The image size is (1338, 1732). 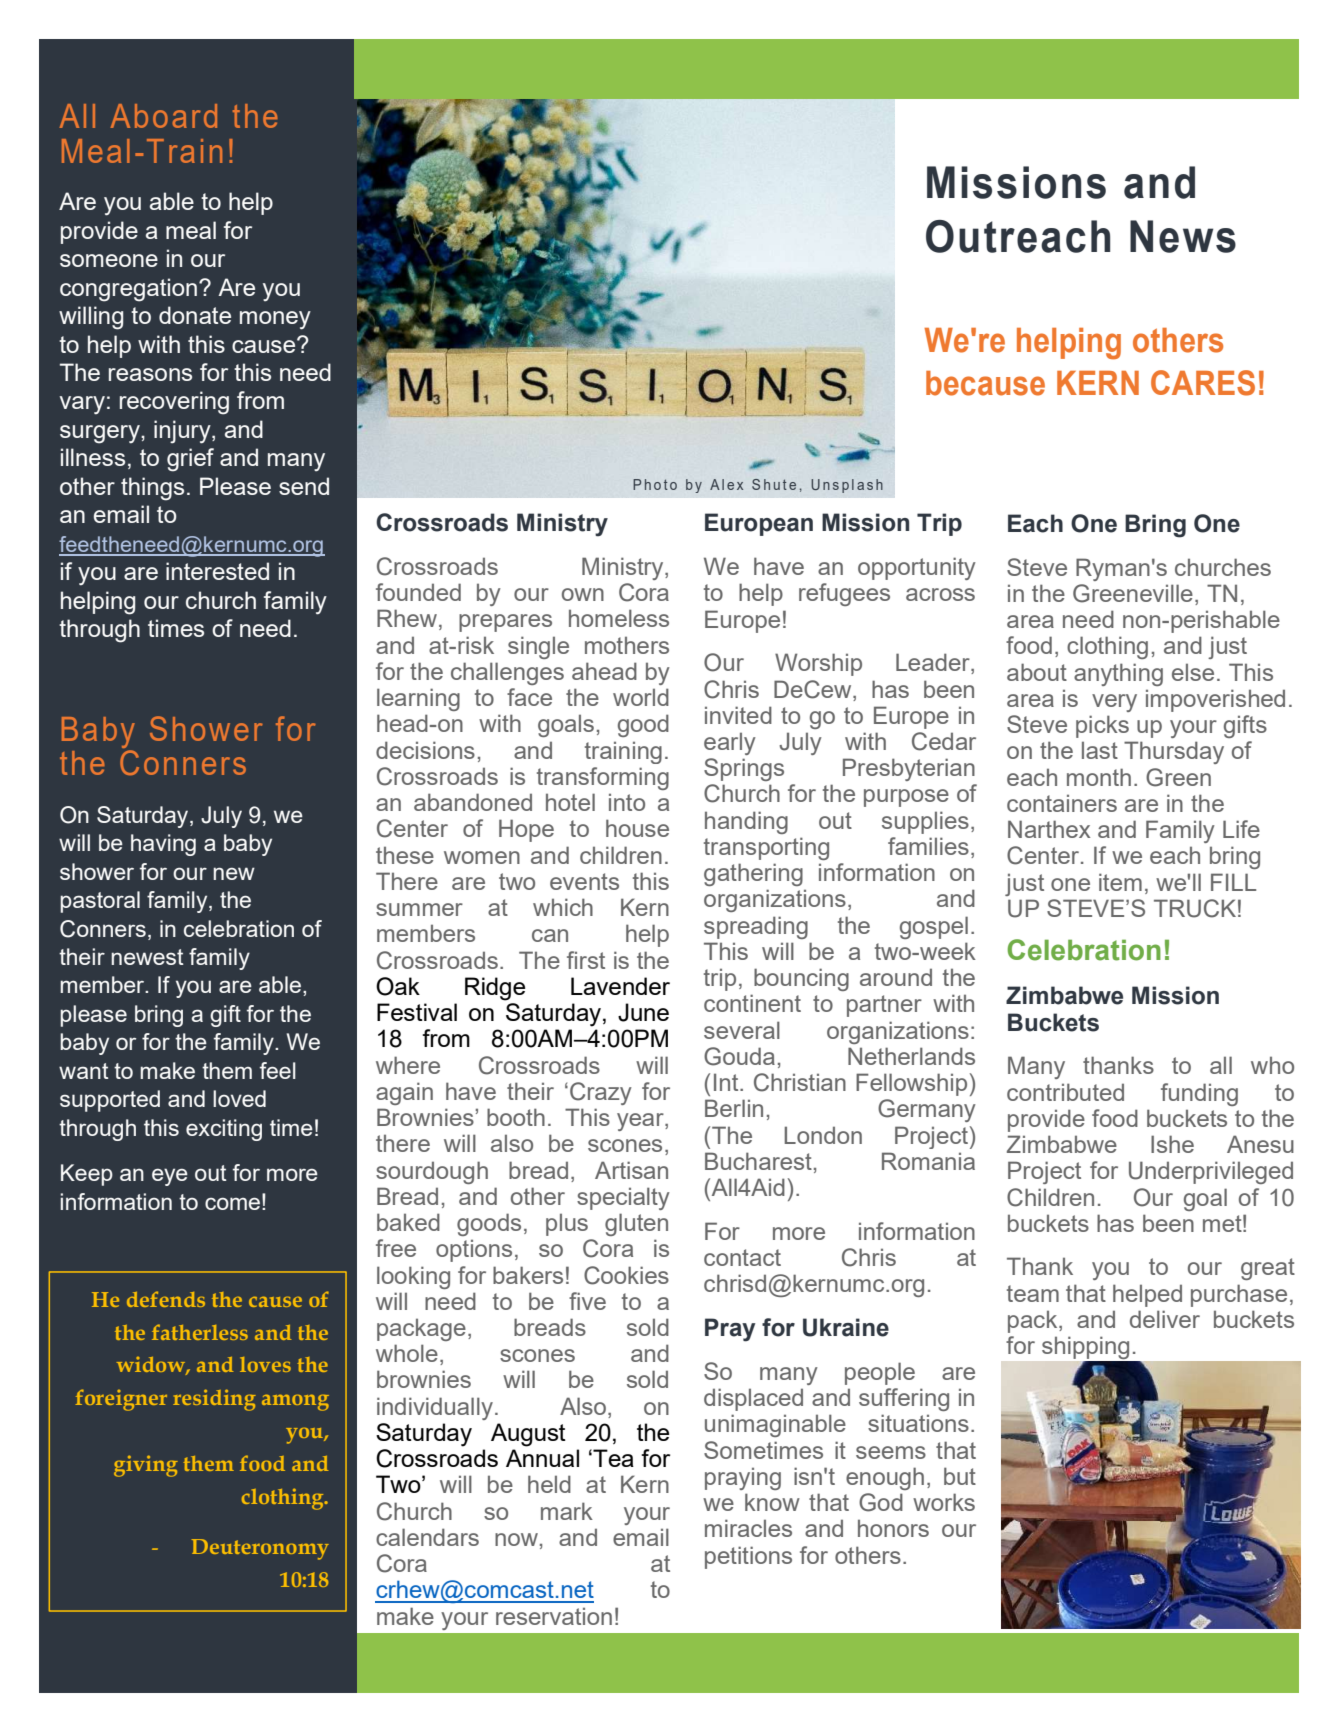 I want to click on anything, so click(x=1118, y=674).
